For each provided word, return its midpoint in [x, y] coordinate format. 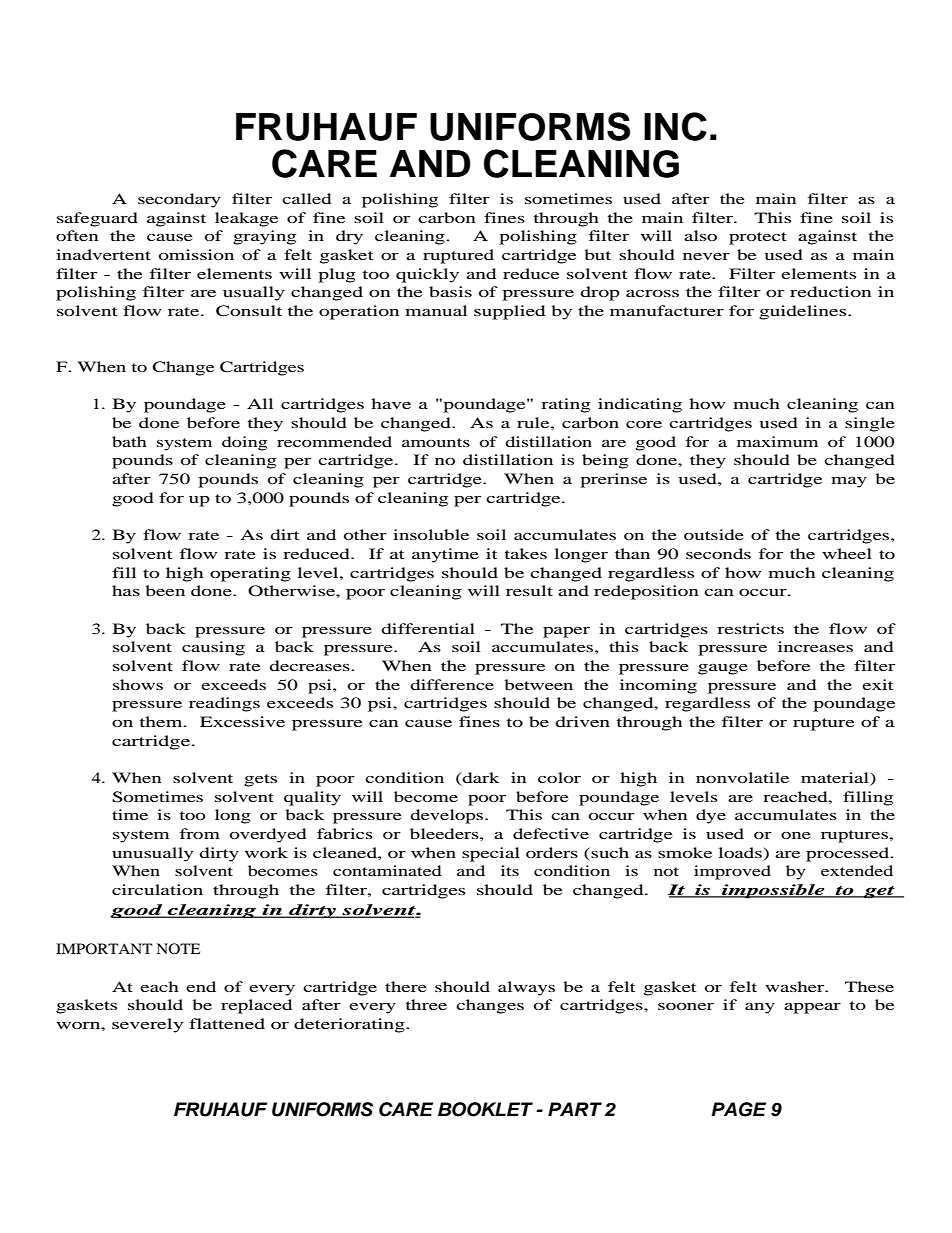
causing [213, 648]
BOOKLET [485, 1109]
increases [815, 646]
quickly [427, 275]
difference [452, 684]
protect [758, 238]
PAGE [738, 1109]
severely [147, 1025]
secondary [179, 200]
